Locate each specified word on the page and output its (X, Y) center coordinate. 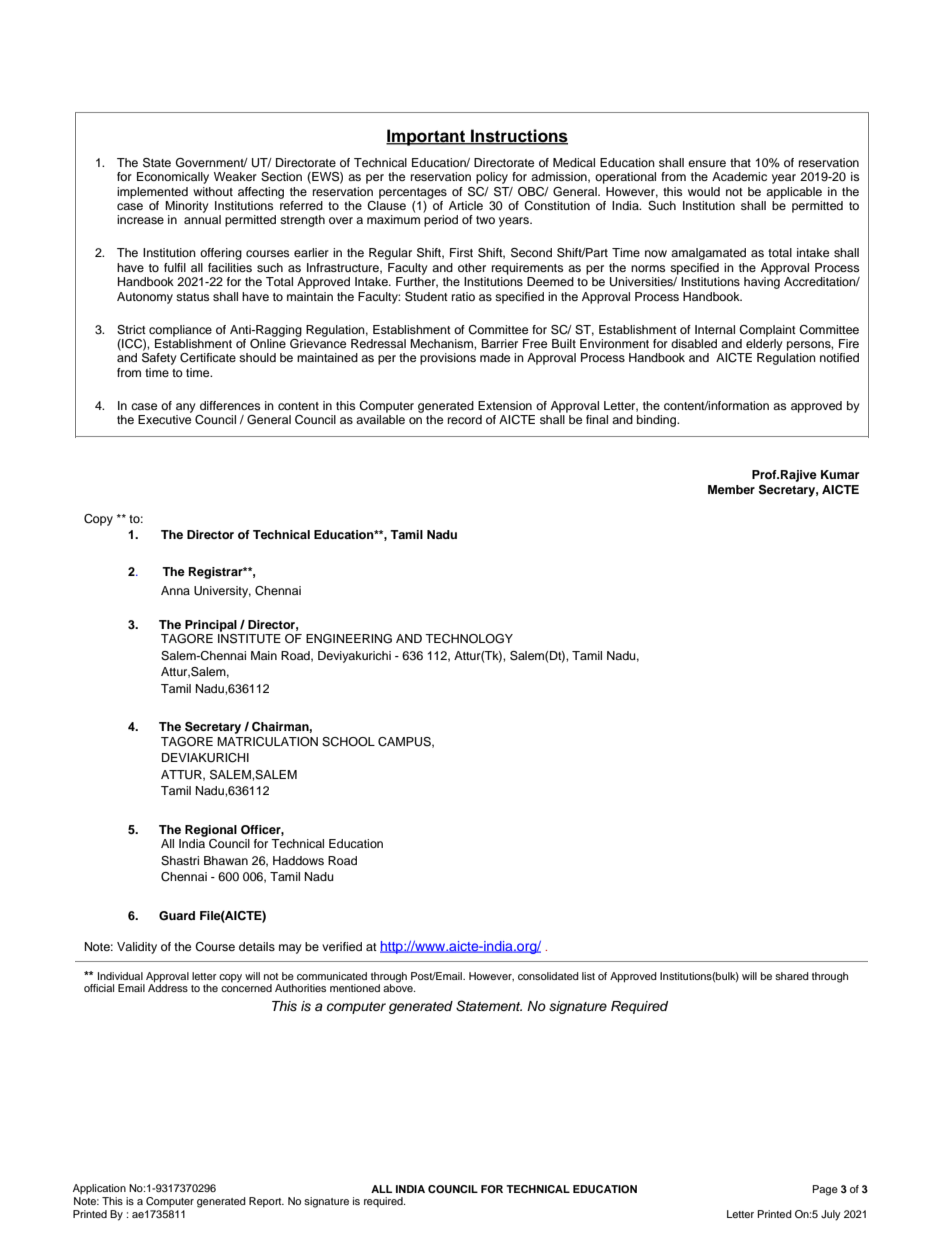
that (740, 162)
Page (825, 1190)
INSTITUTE (249, 637)
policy (492, 178)
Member (731, 489)
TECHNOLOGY (469, 639)
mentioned (355, 988)
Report (266, 1202)
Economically (173, 178)
